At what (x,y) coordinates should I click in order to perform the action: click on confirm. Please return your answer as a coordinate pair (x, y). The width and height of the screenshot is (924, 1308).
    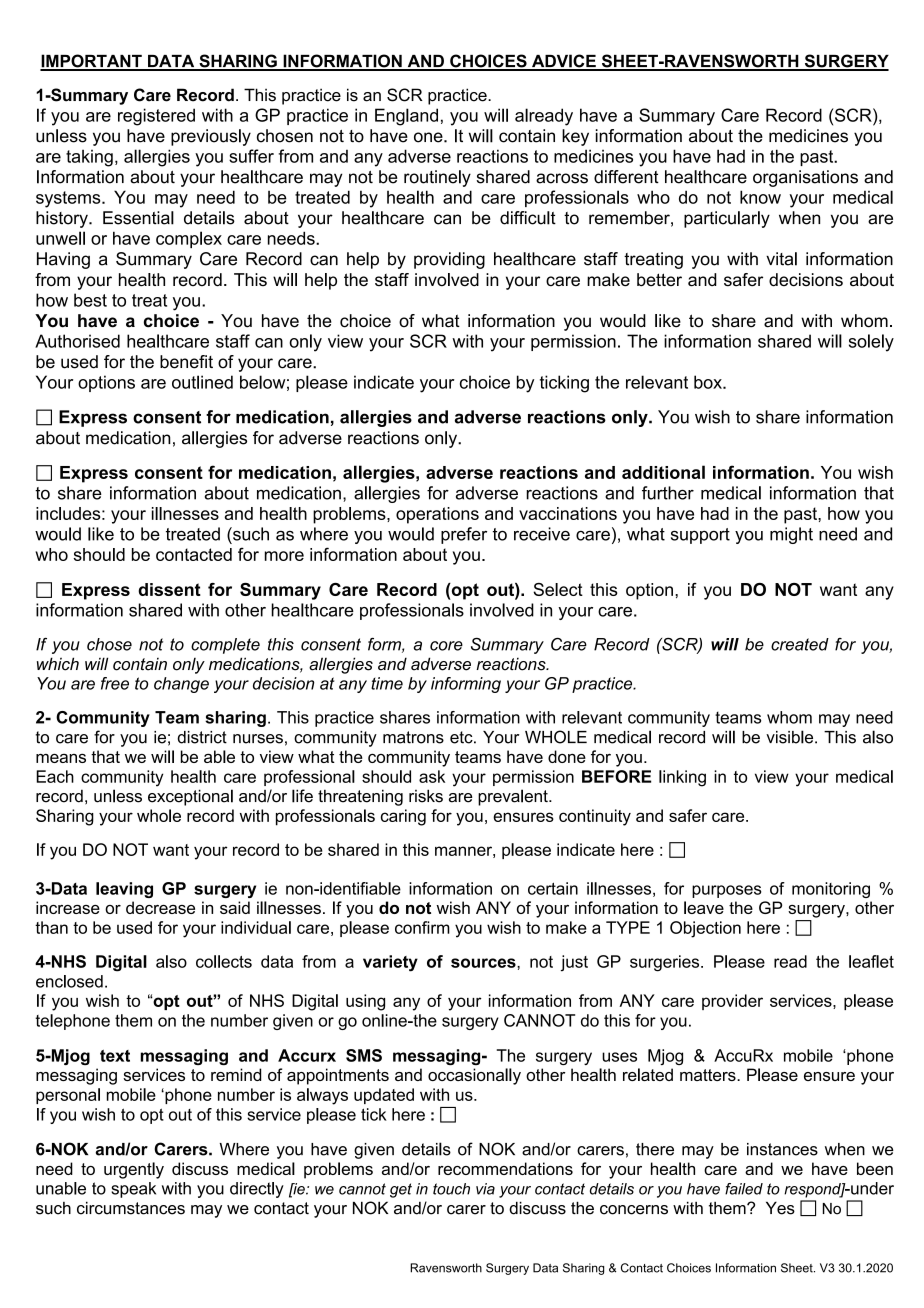
    Looking at the image, I should click on (422, 927).
